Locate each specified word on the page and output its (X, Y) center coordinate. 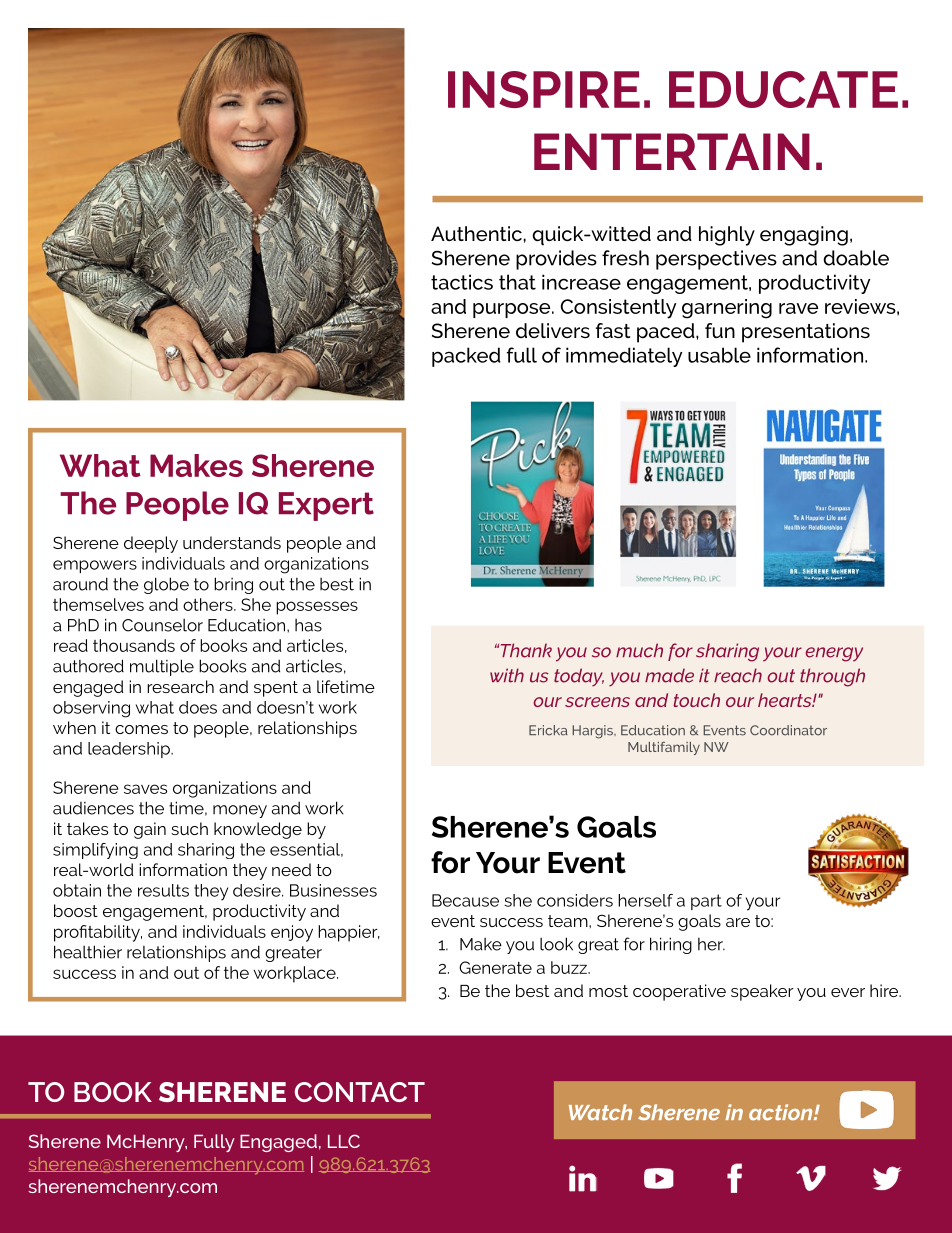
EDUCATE (783, 89)
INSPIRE (544, 89)
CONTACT (360, 1092)
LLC (344, 1141)
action (782, 1112)
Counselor (162, 625)
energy (834, 654)
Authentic (477, 233)
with (507, 675)
